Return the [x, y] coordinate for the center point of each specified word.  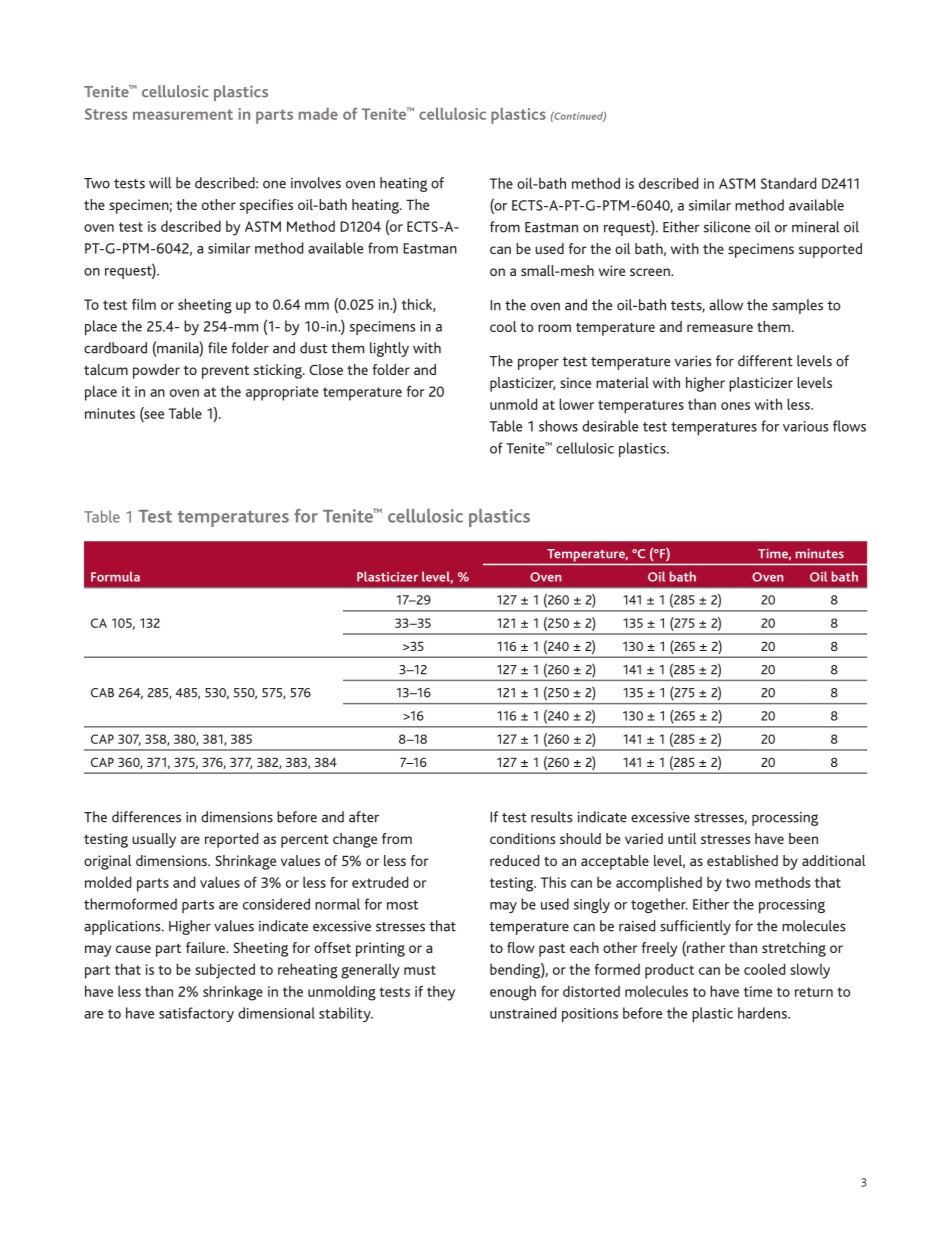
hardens [763, 1013]
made [318, 113]
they [441, 993]
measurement [183, 114]
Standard [788, 183]
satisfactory [196, 1014]
